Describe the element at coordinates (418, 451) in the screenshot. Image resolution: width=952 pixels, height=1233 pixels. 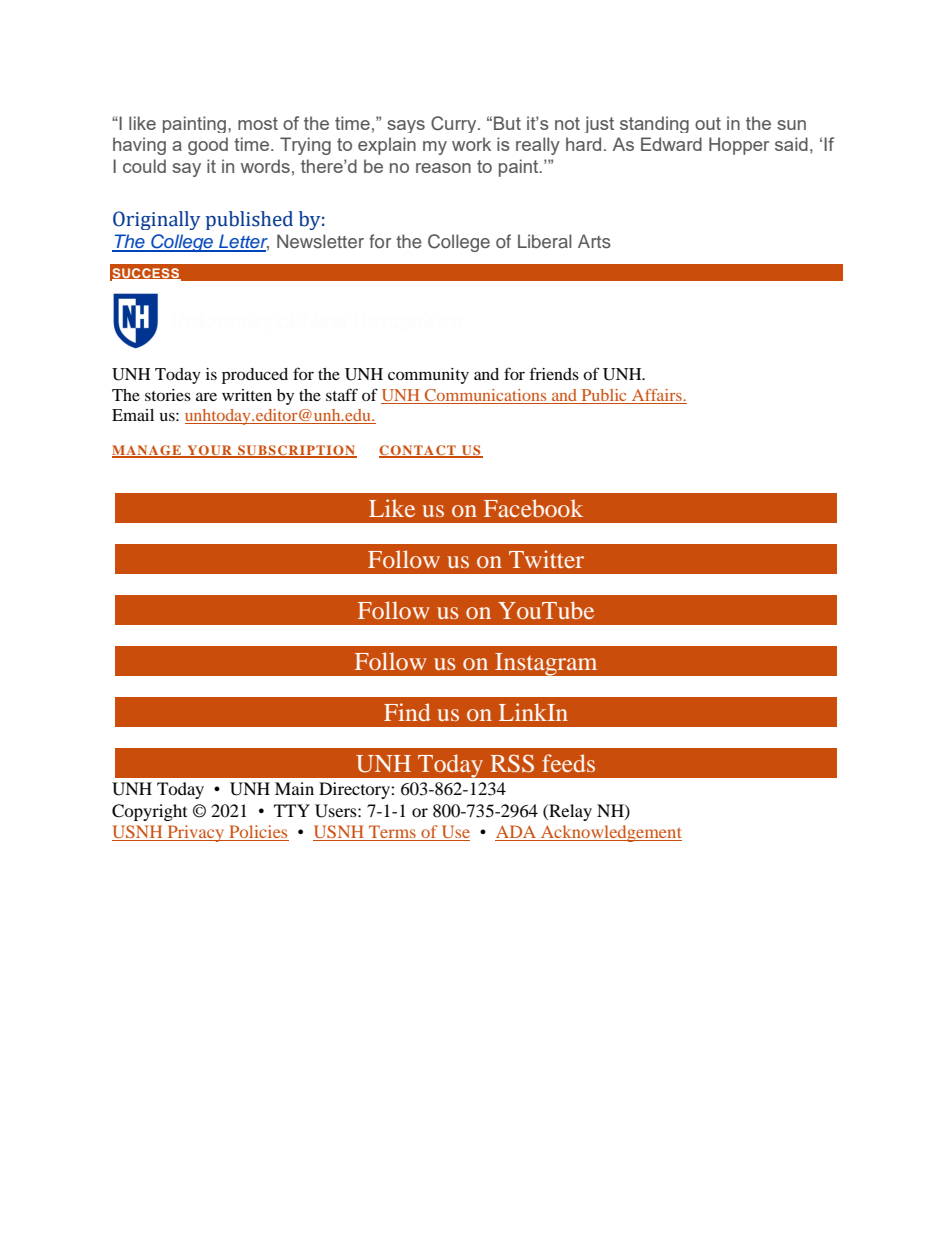
I see `CONTACT` at that location.
